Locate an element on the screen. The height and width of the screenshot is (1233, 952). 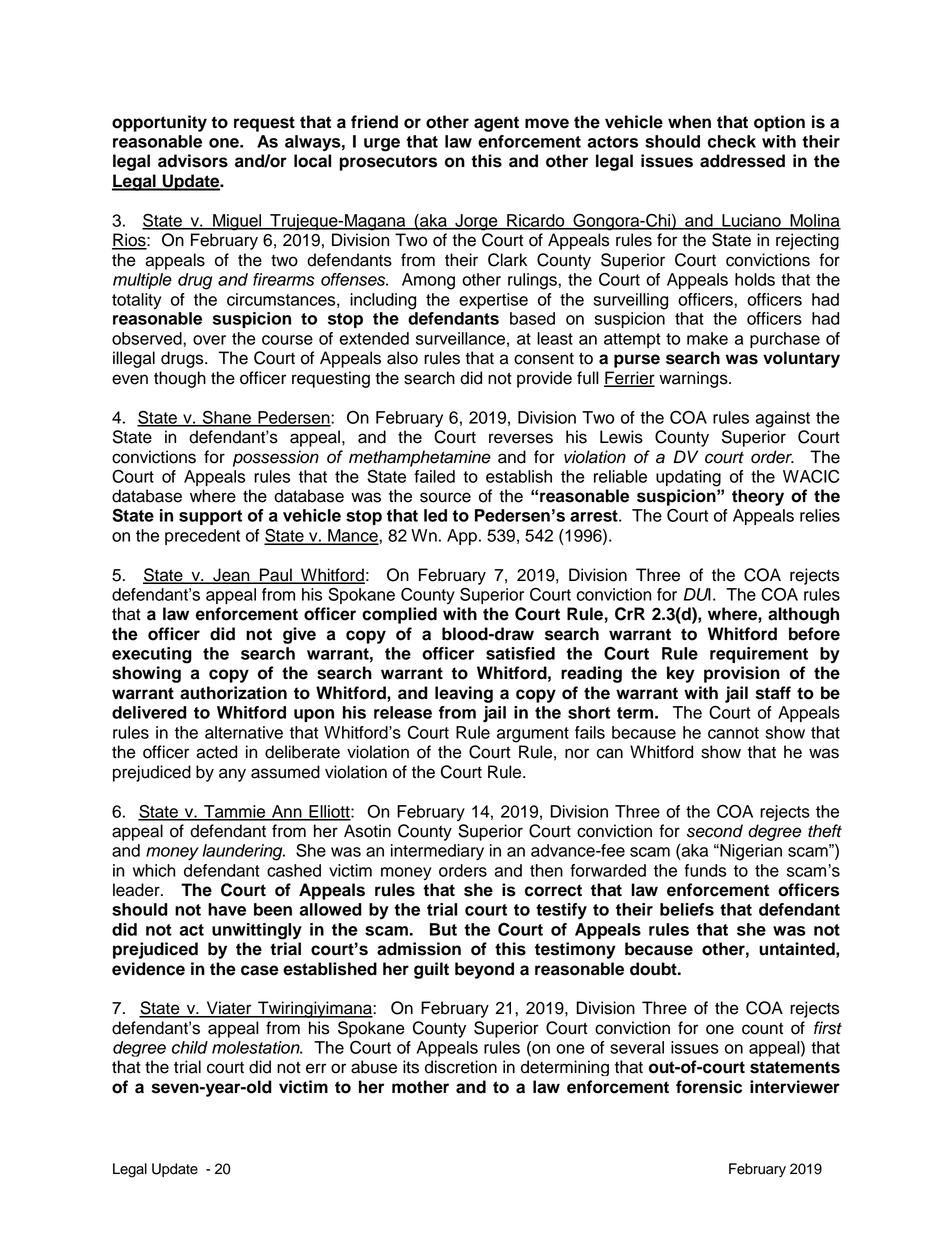
satisfied is located at coordinates (520, 653).
